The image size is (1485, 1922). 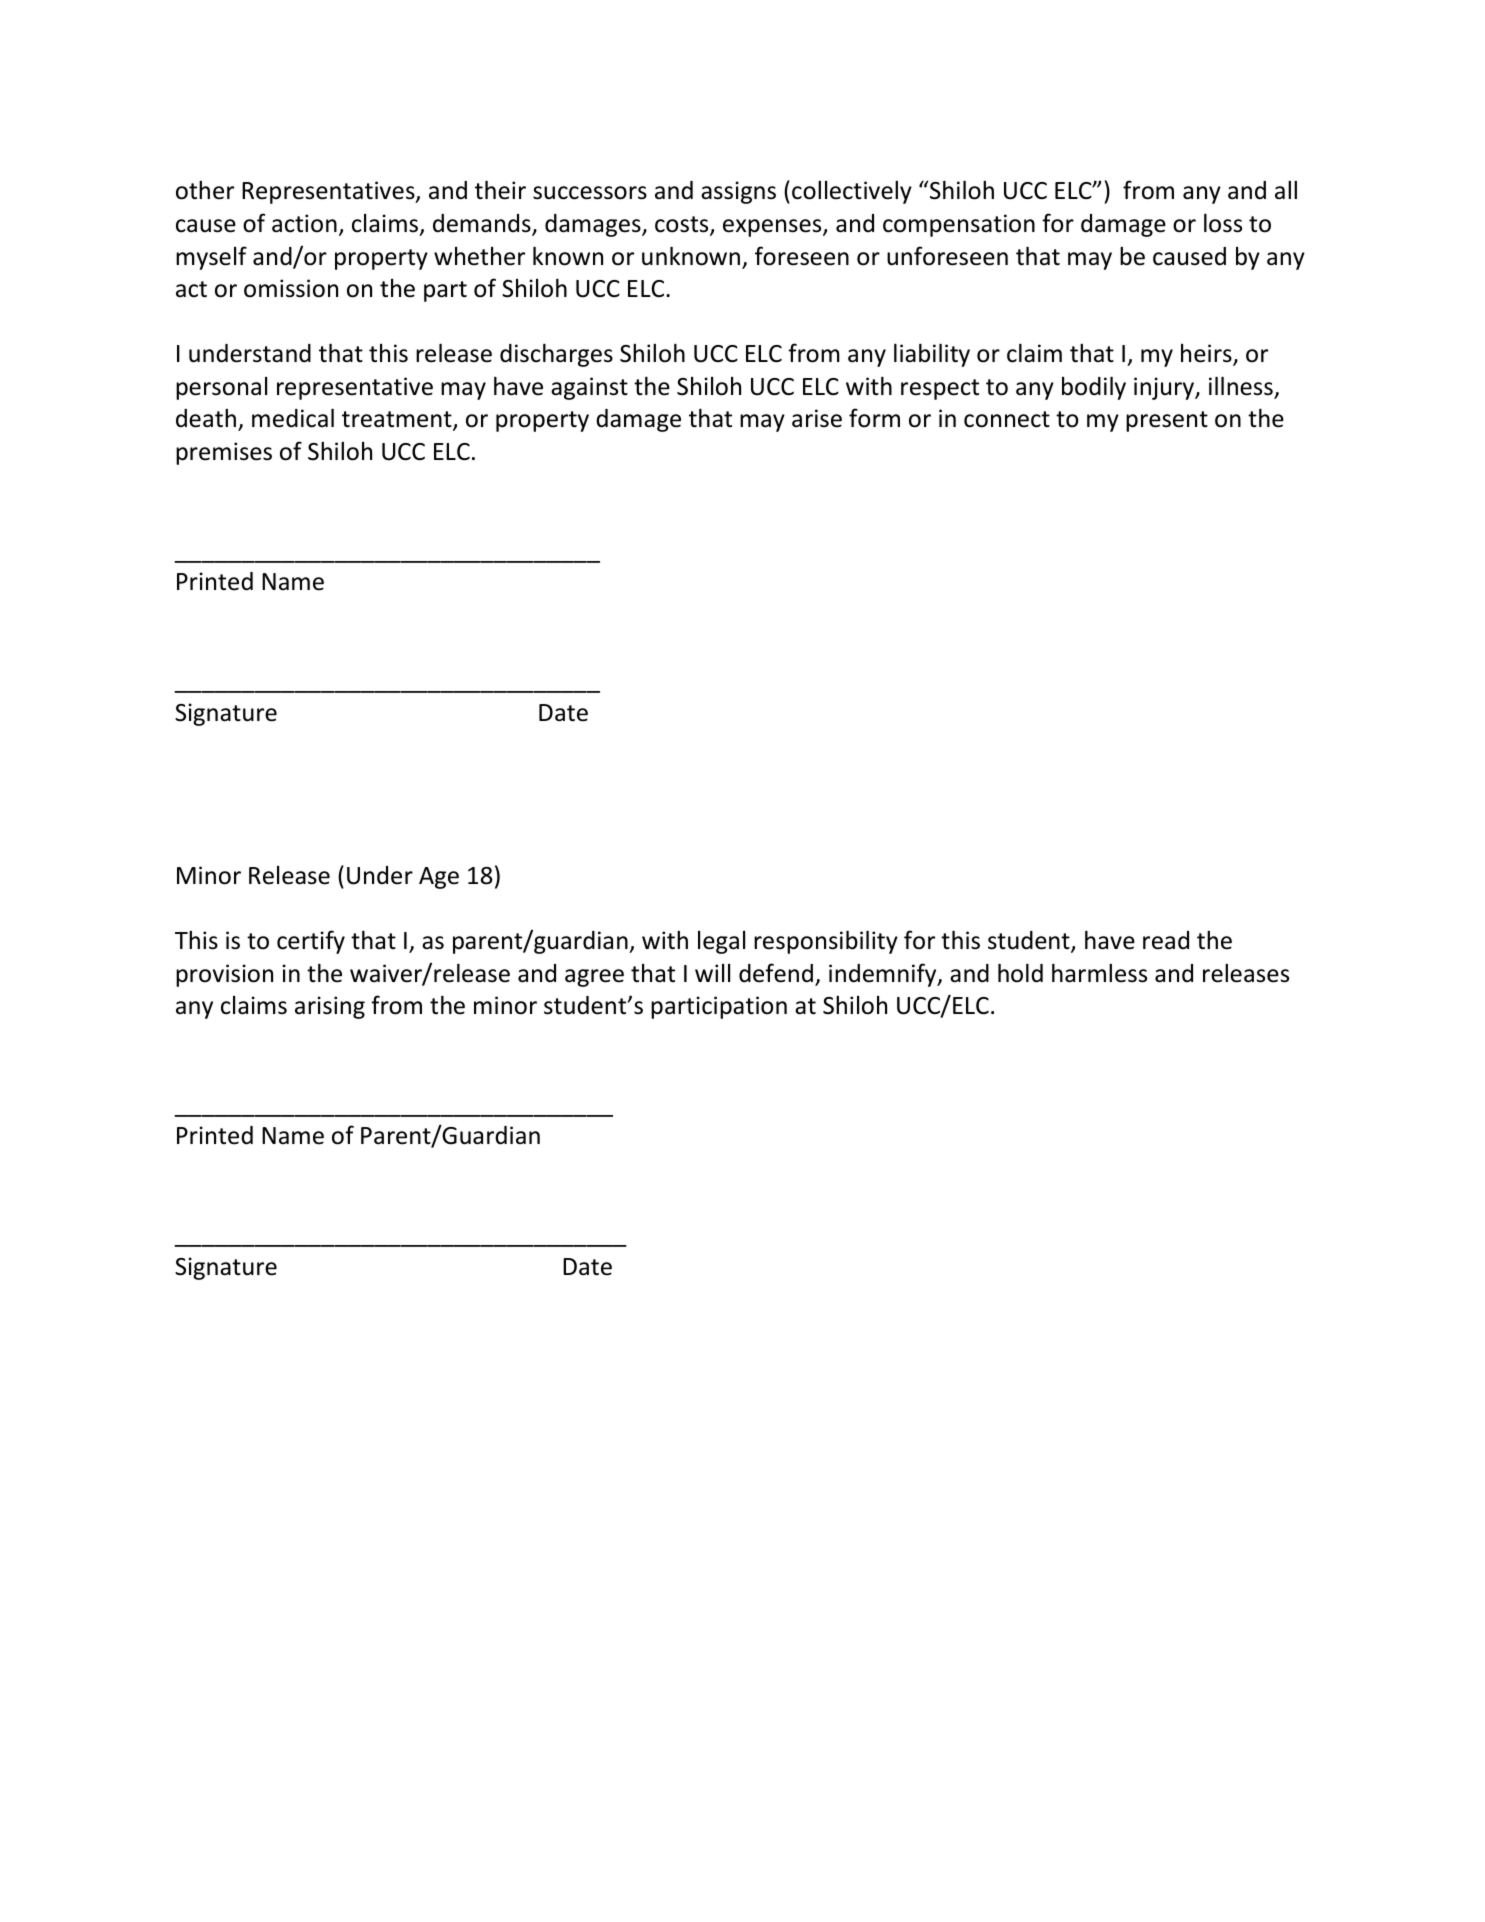 I want to click on arising, so click(x=330, y=1007).
